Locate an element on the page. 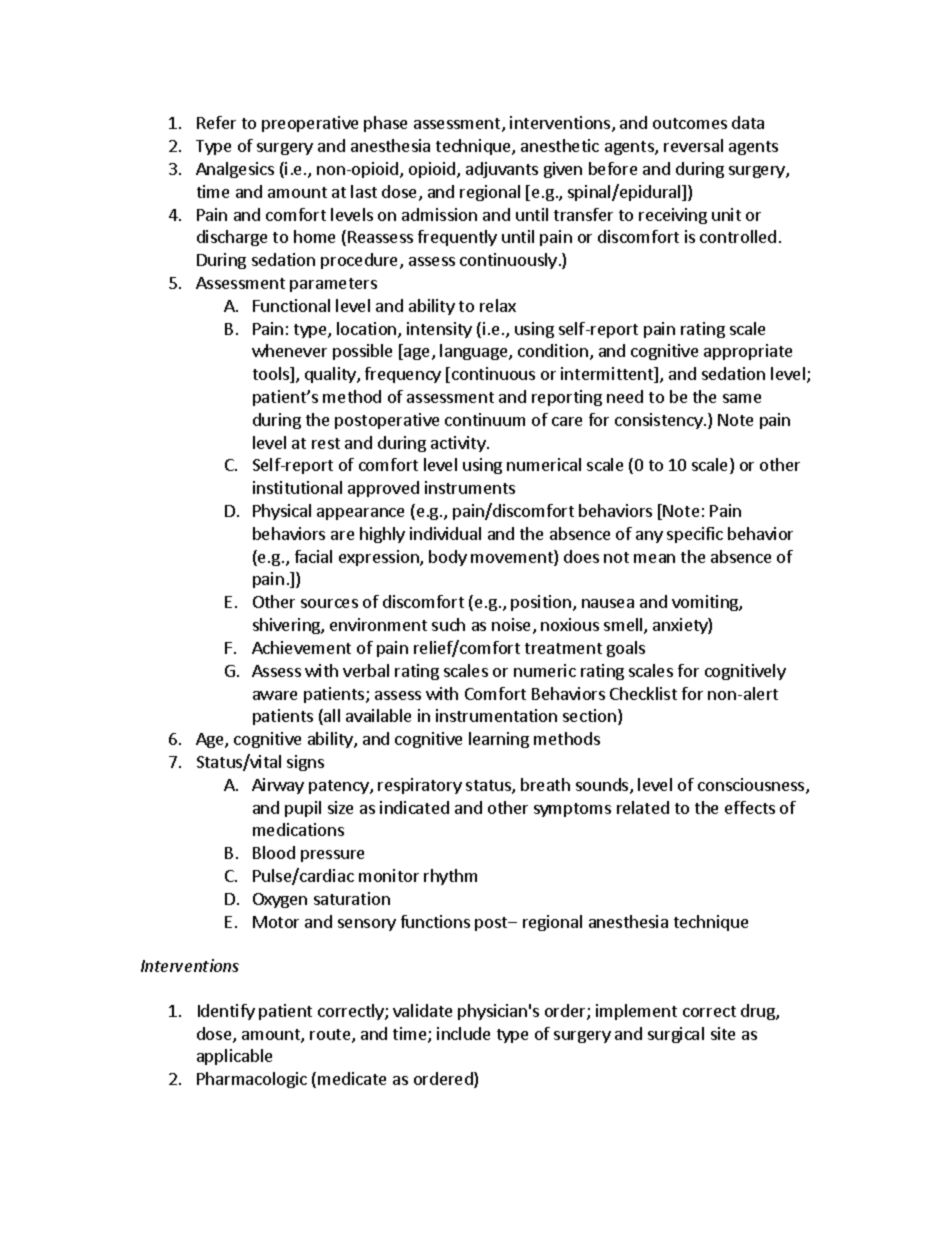  learning is located at coordinates (499, 740).
